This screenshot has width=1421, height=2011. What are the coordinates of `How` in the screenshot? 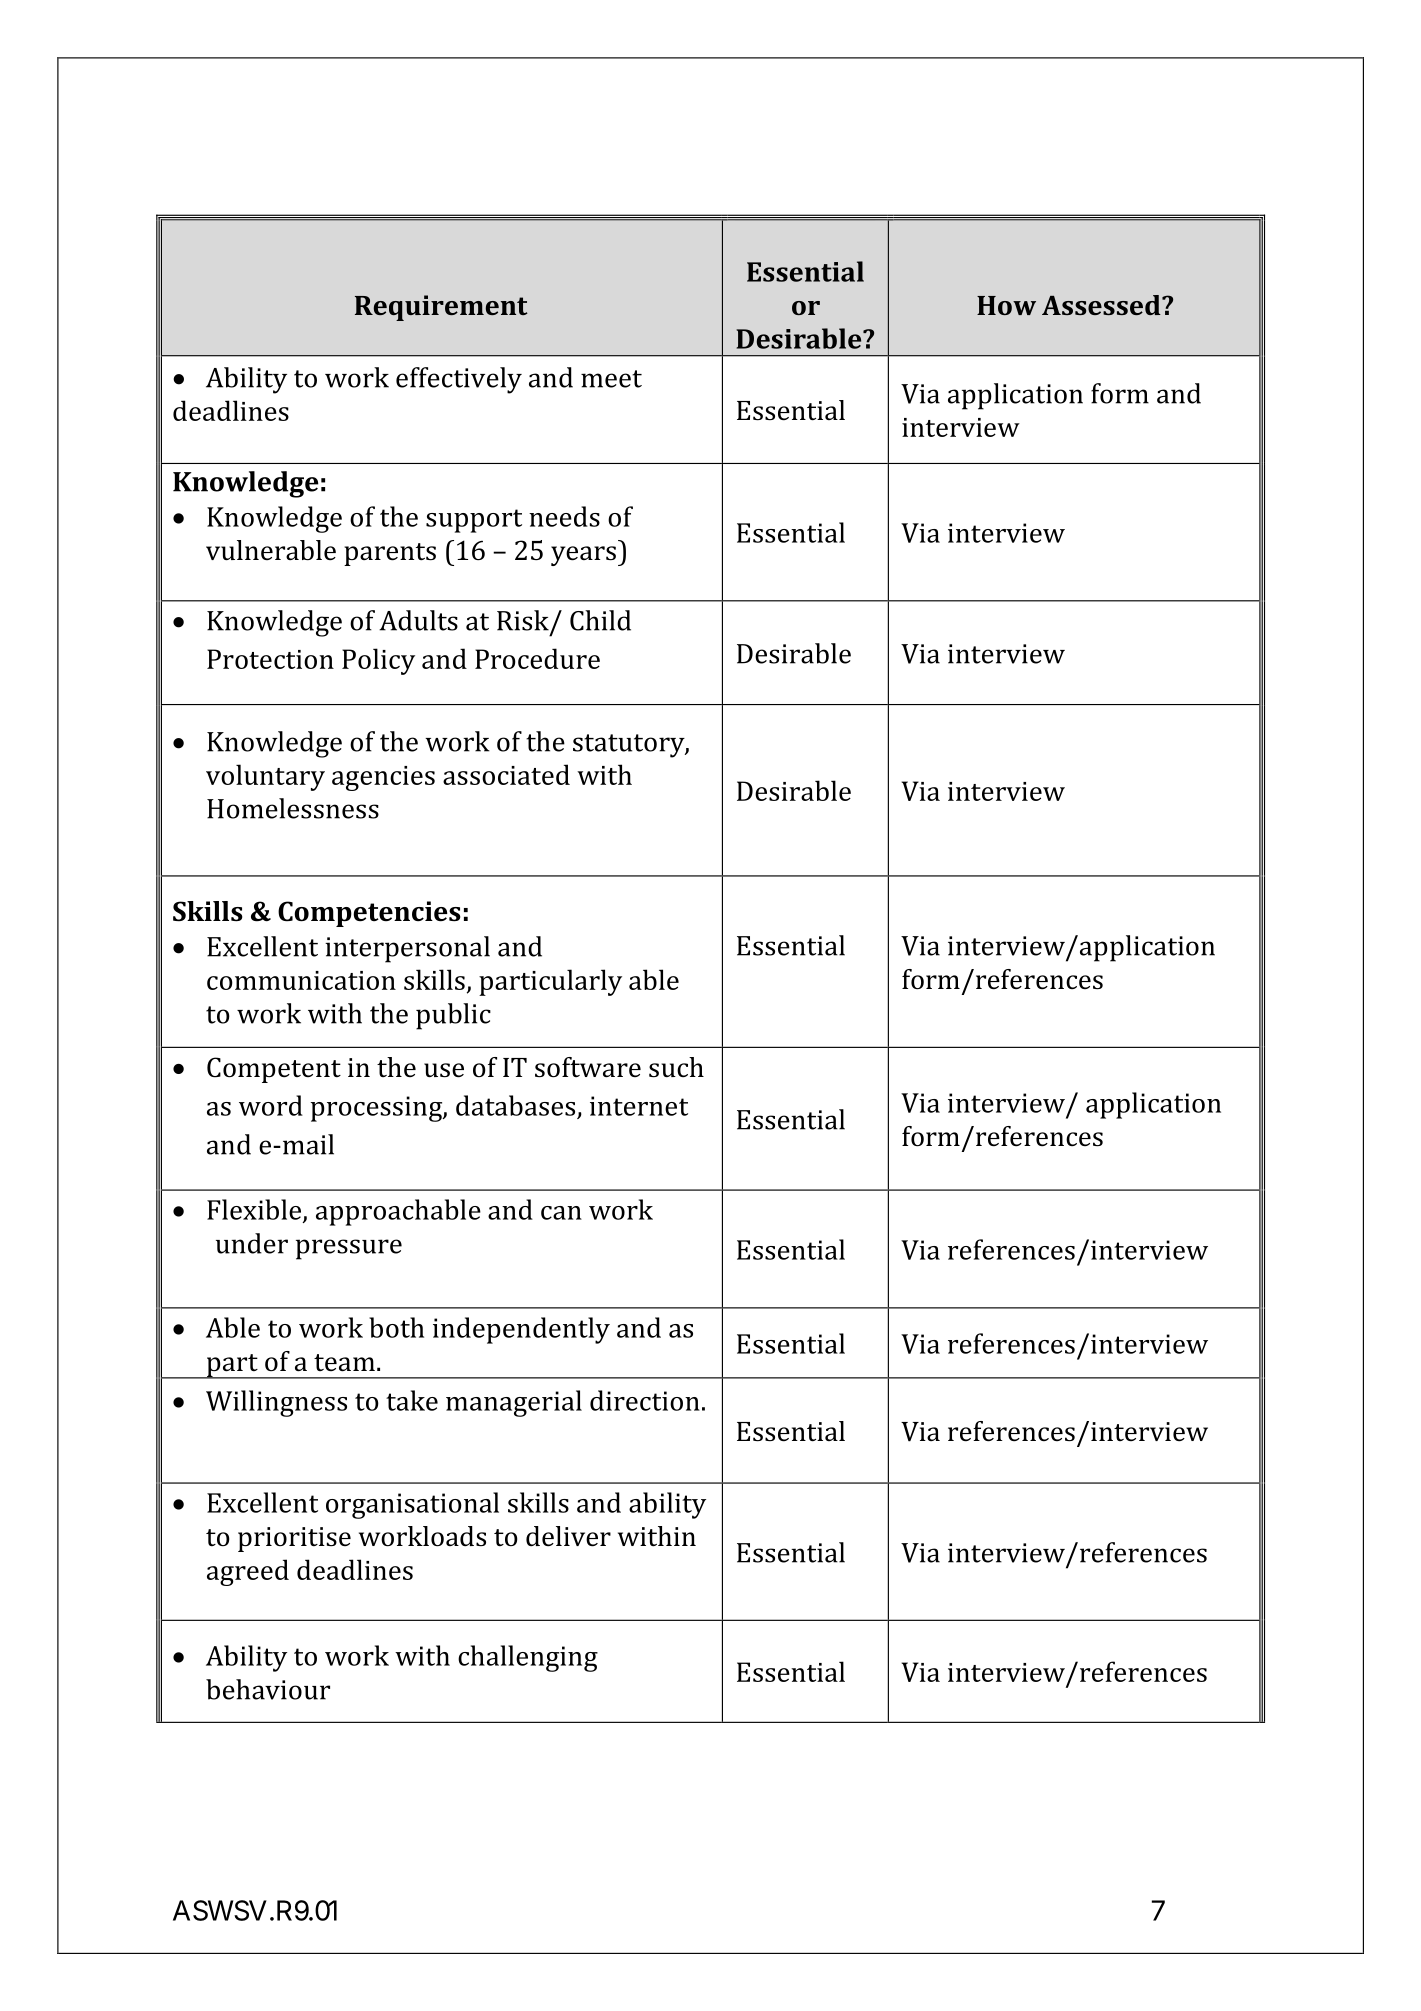 It's located at (1006, 305).
